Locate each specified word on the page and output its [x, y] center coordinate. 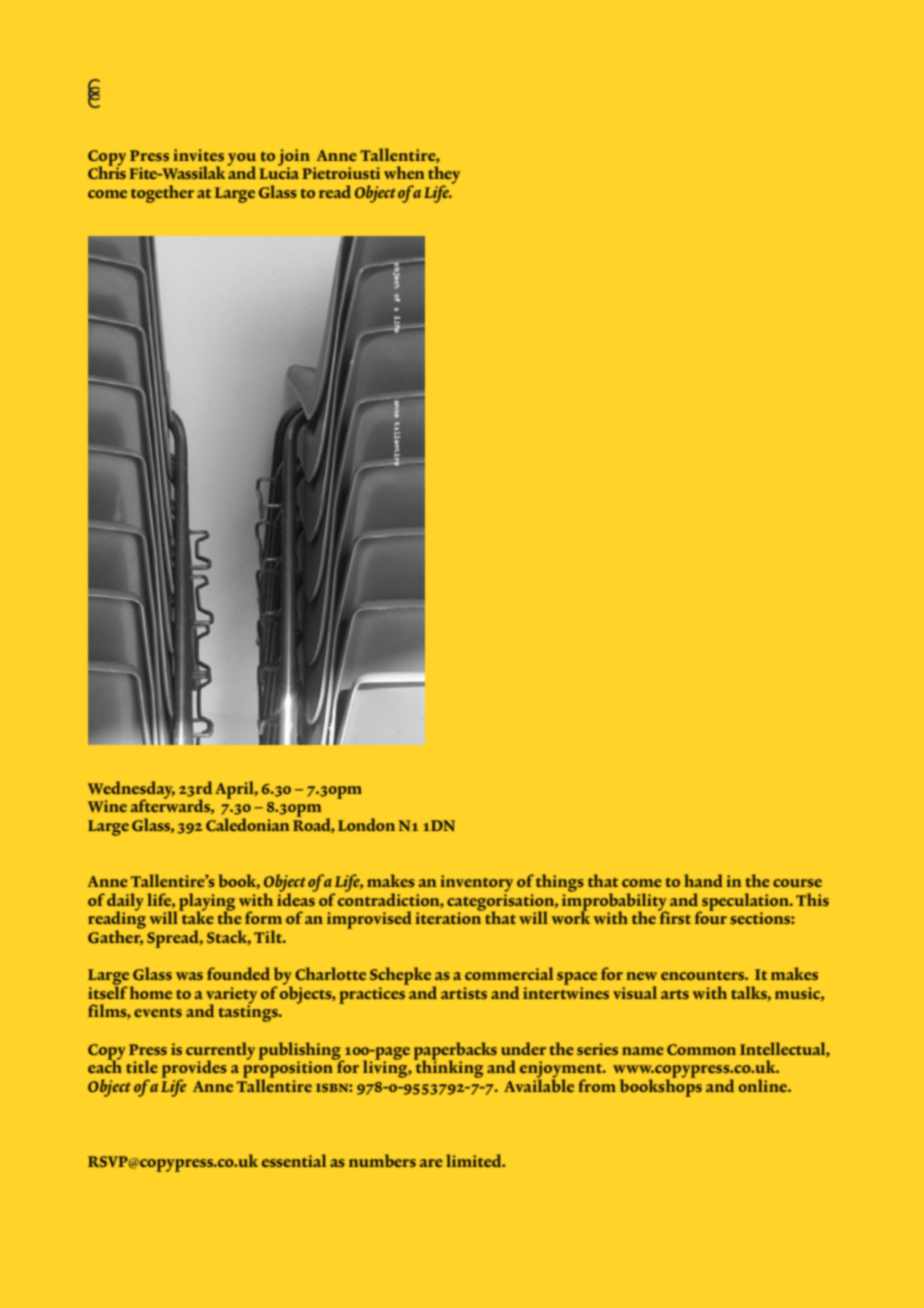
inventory [476, 883]
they [444, 176]
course [797, 883]
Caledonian [248, 824]
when [404, 172]
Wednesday [131, 791]
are [431, 1163]
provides [194, 1070]
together [162, 194]
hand [703, 880]
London [366, 824]
